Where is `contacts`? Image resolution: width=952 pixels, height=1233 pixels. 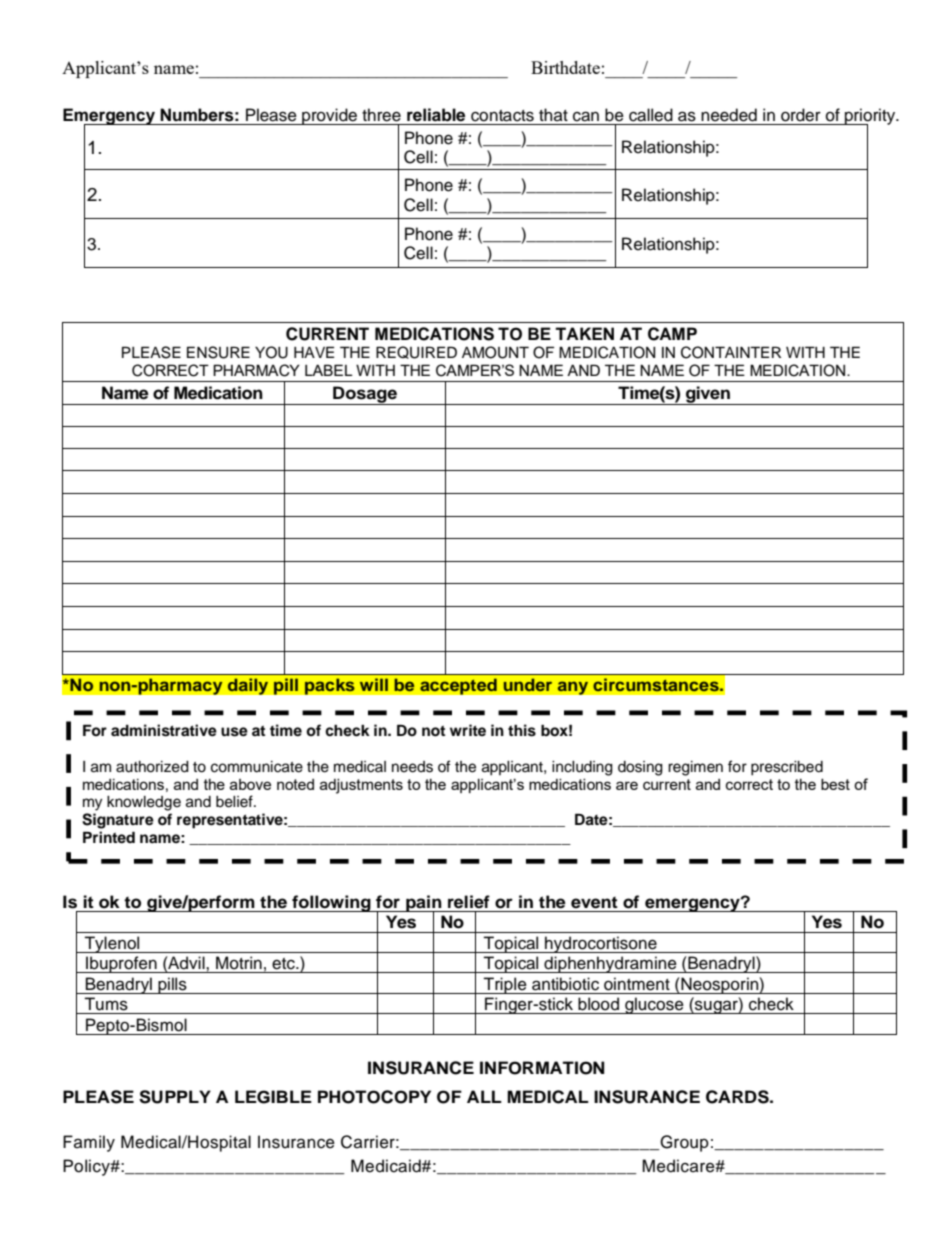
contacts is located at coordinates (502, 116).
